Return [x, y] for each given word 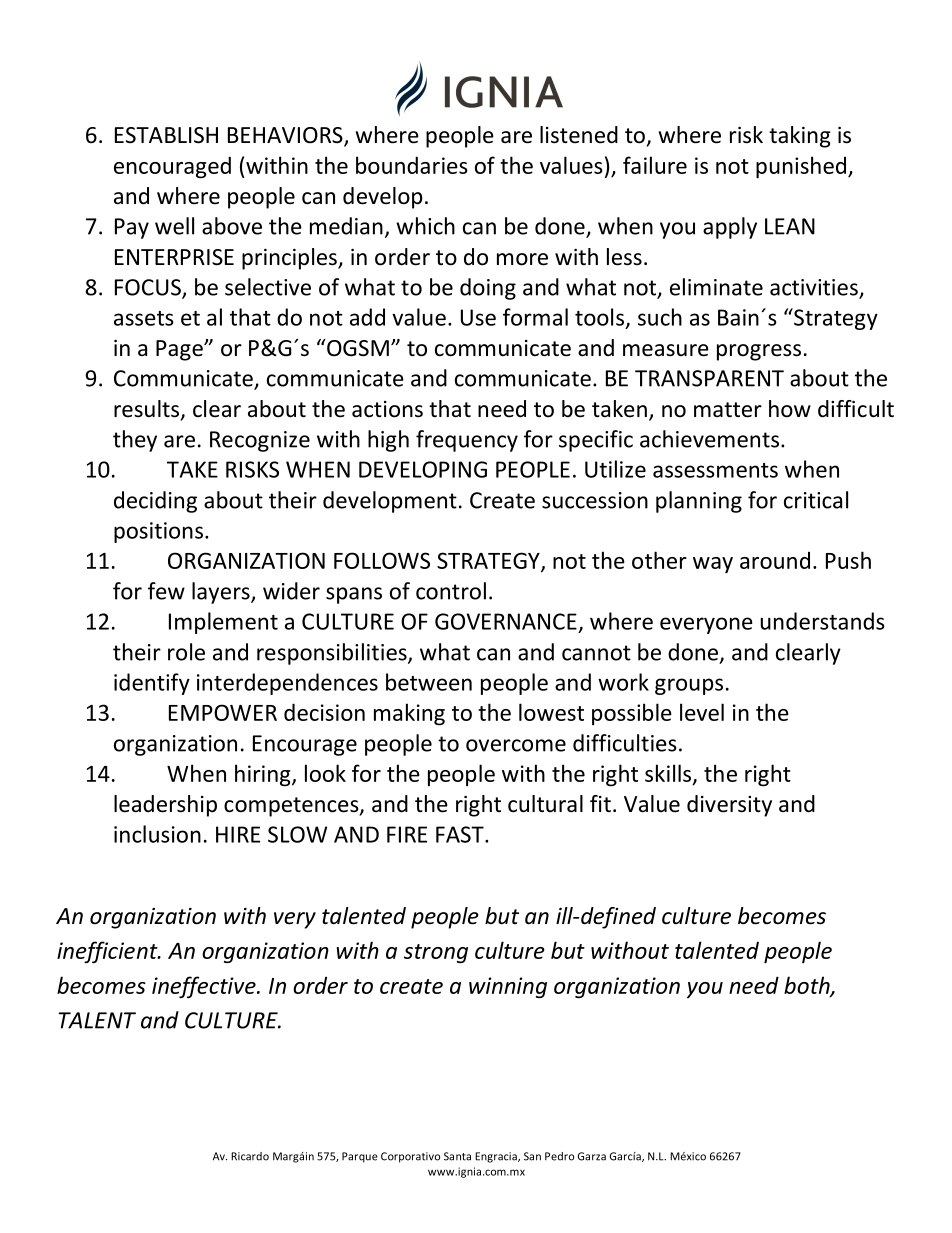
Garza [592, 1156]
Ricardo [250, 1156]
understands [823, 621]
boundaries [412, 165]
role [186, 652]
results [146, 409]
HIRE [238, 834]
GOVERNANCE [506, 621]
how [790, 409]
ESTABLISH [166, 135]
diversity [729, 806]
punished [801, 167]
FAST [461, 834]
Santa [457, 1156]
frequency [467, 441]
